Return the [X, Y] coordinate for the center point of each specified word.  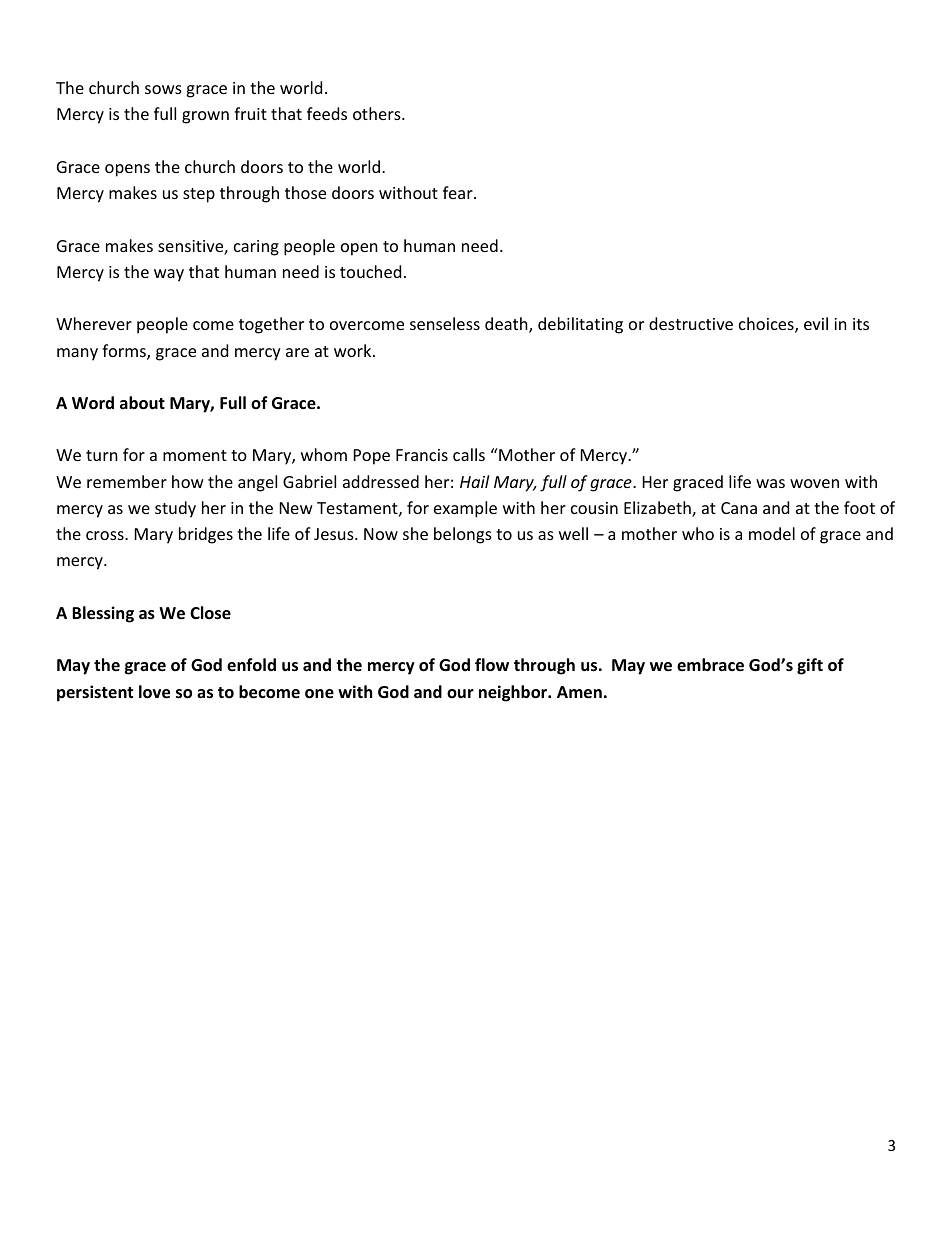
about [142, 403]
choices [767, 325]
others [378, 113]
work [354, 350]
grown [205, 117]
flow [492, 665]
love [154, 692]
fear [459, 192]
